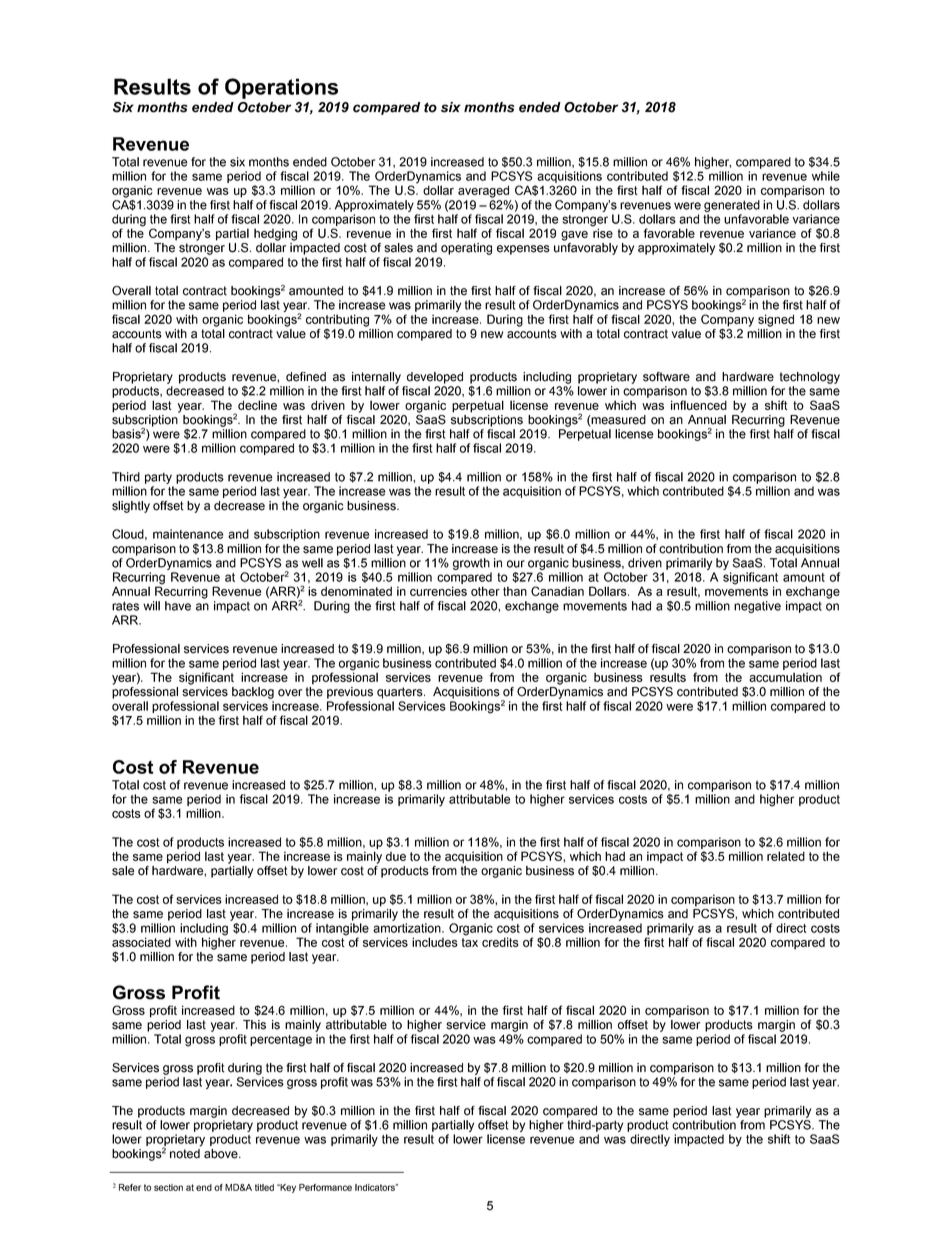 This screenshot has height=1233, width=952. Describe the element at coordinates (757, 607) in the screenshot. I see `negative` at that location.
